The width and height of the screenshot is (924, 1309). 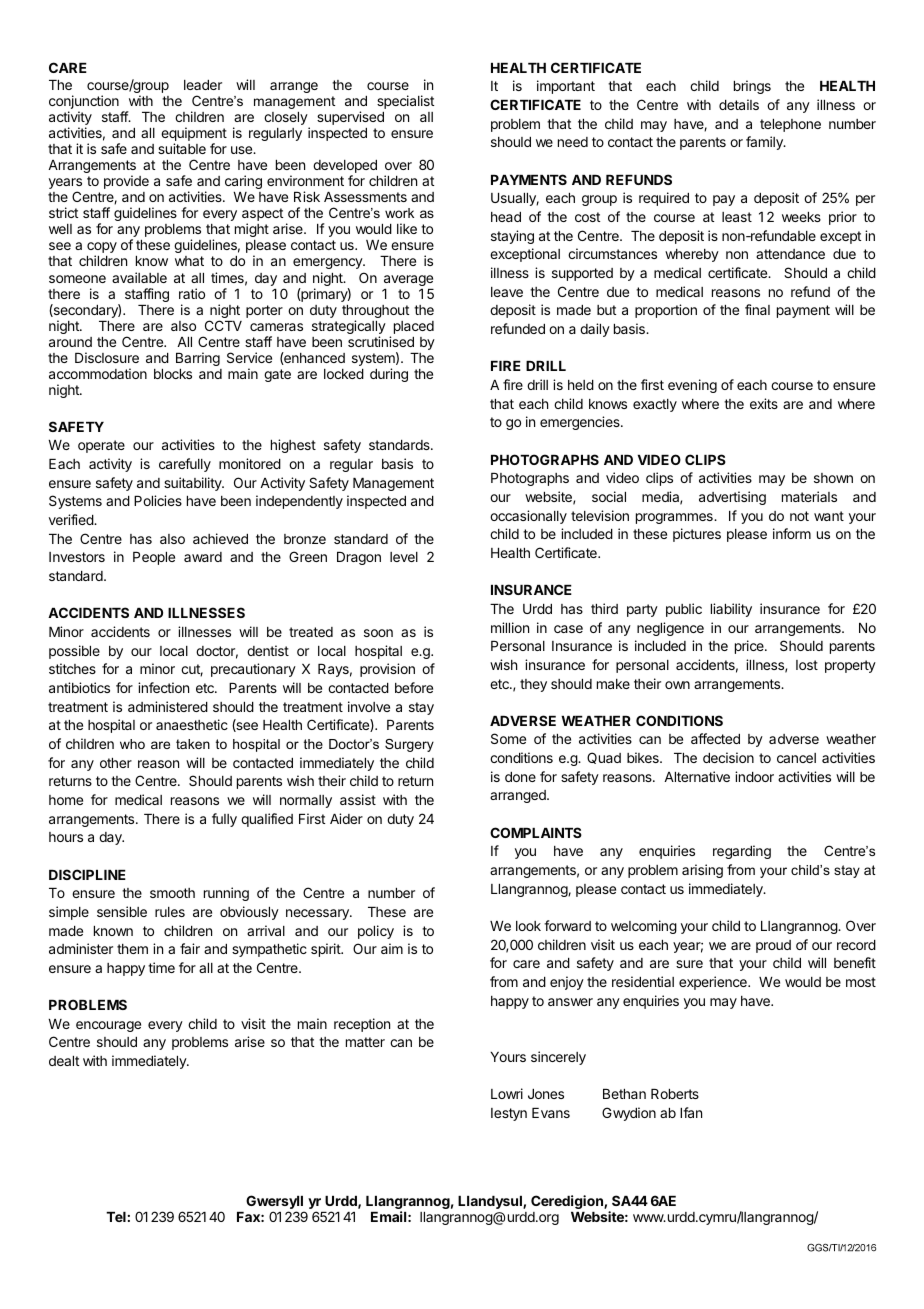 I want to click on dealt, so click(x=64, y=1061).
